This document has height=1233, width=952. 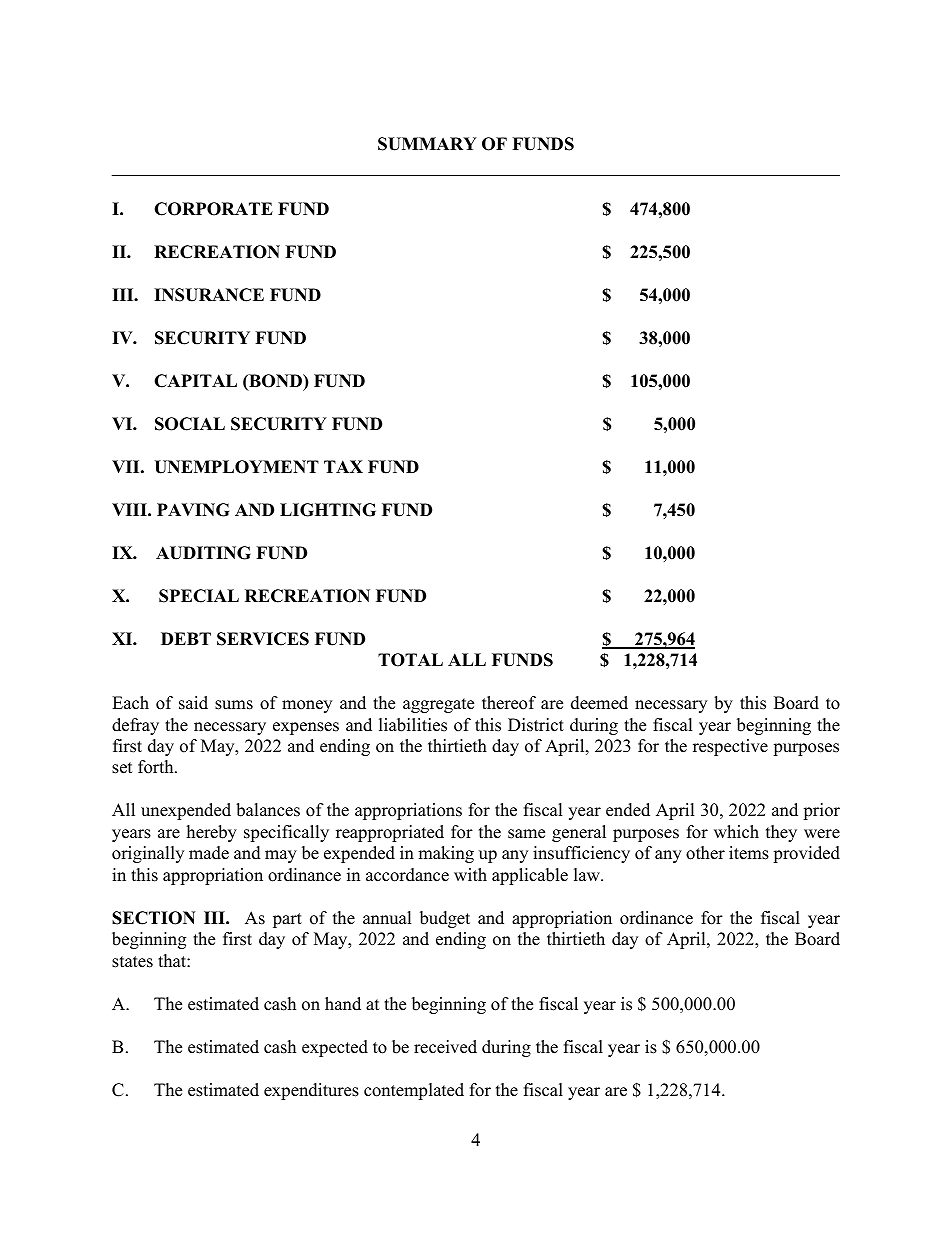 What do you see at coordinates (199, 596) in the document?
I see `SPECIAL` at bounding box center [199, 596].
